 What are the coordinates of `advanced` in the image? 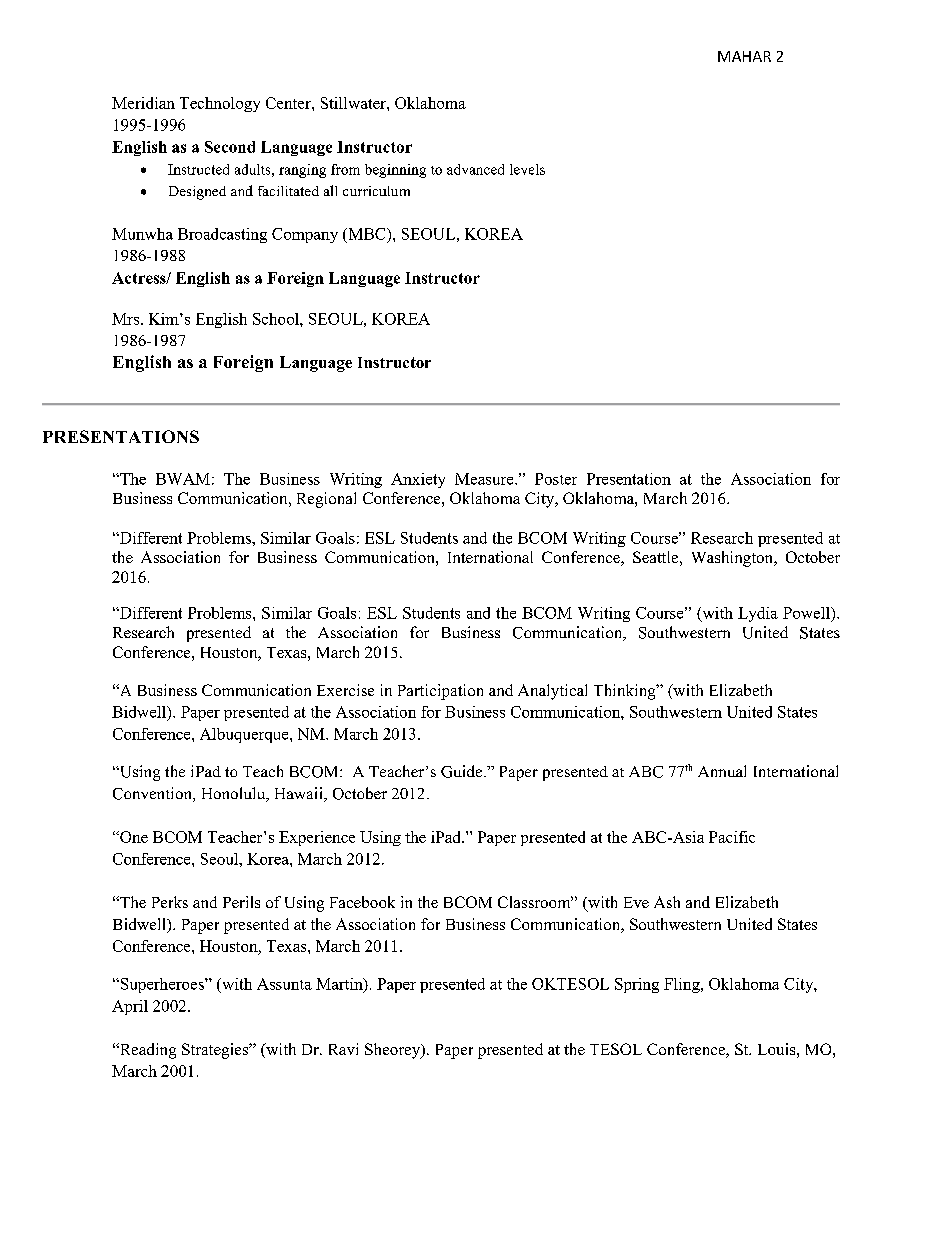 It's located at (475, 169).
